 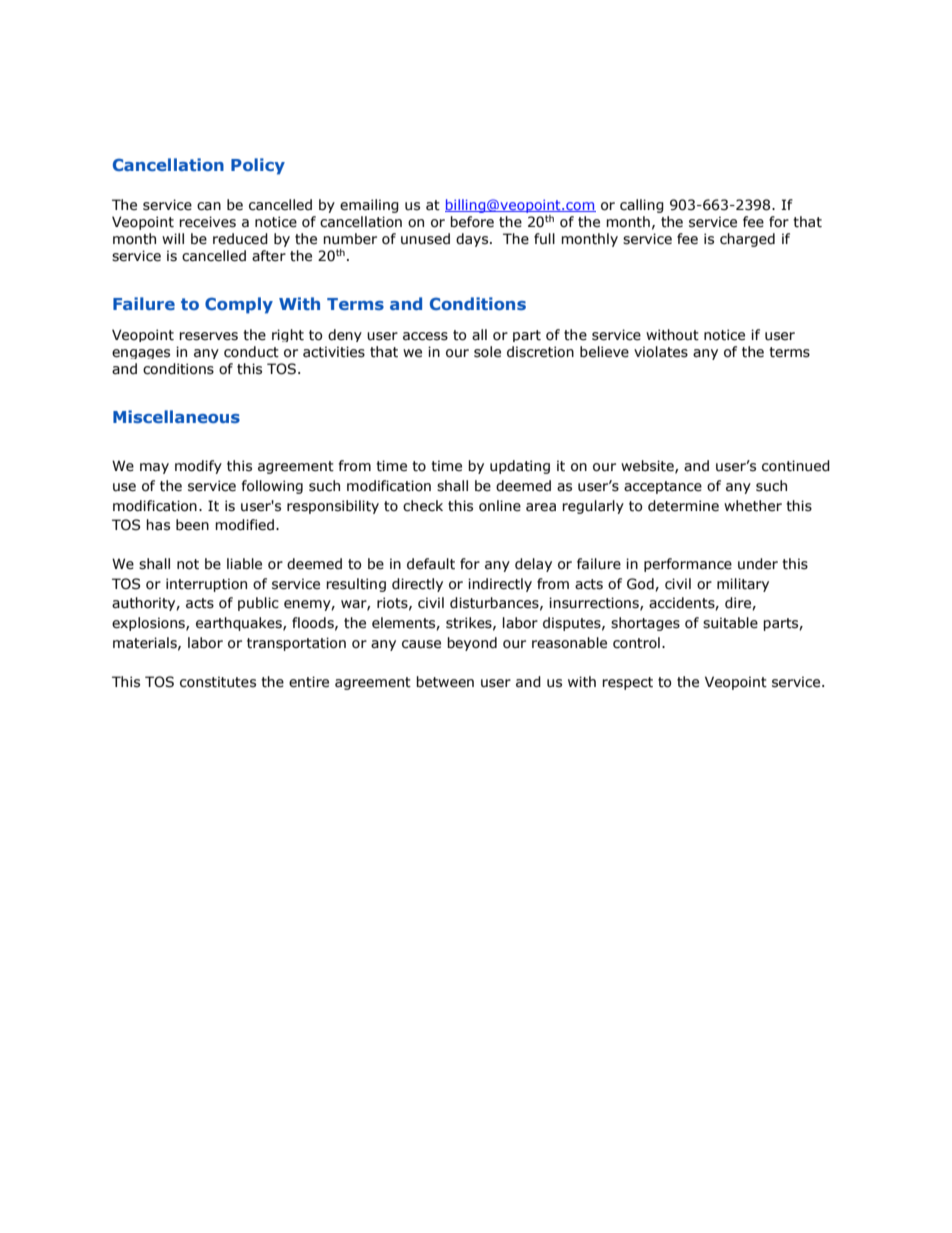 What do you see at coordinates (627, 683) in the screenshot?
I see `respect` at bounding box center [627, 683].
